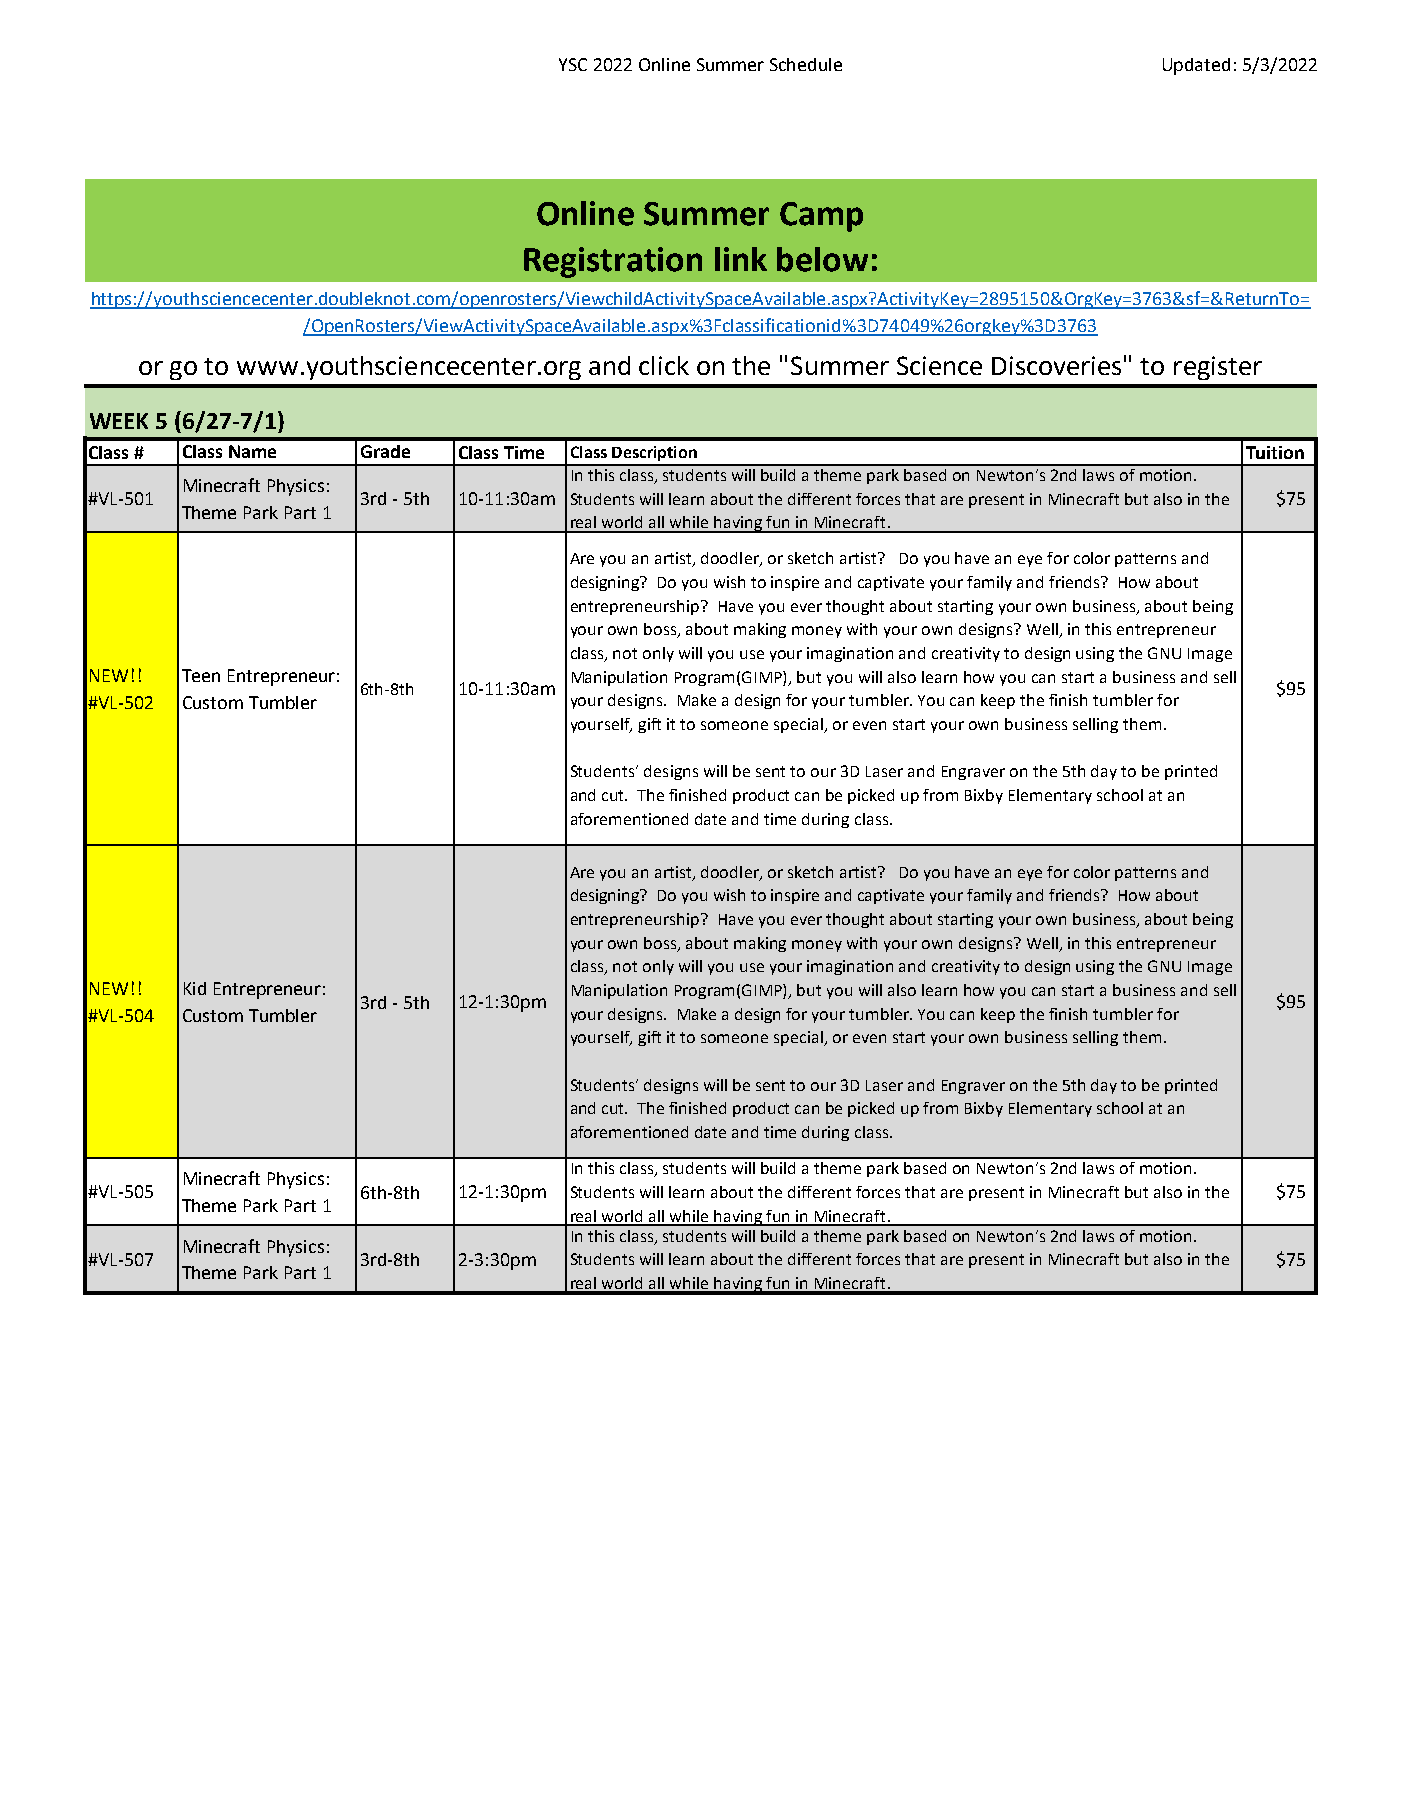  What do you see at coordinates (119, 421) in the screenshot?
I see `WEEK` at bounding box center [119, 421].
